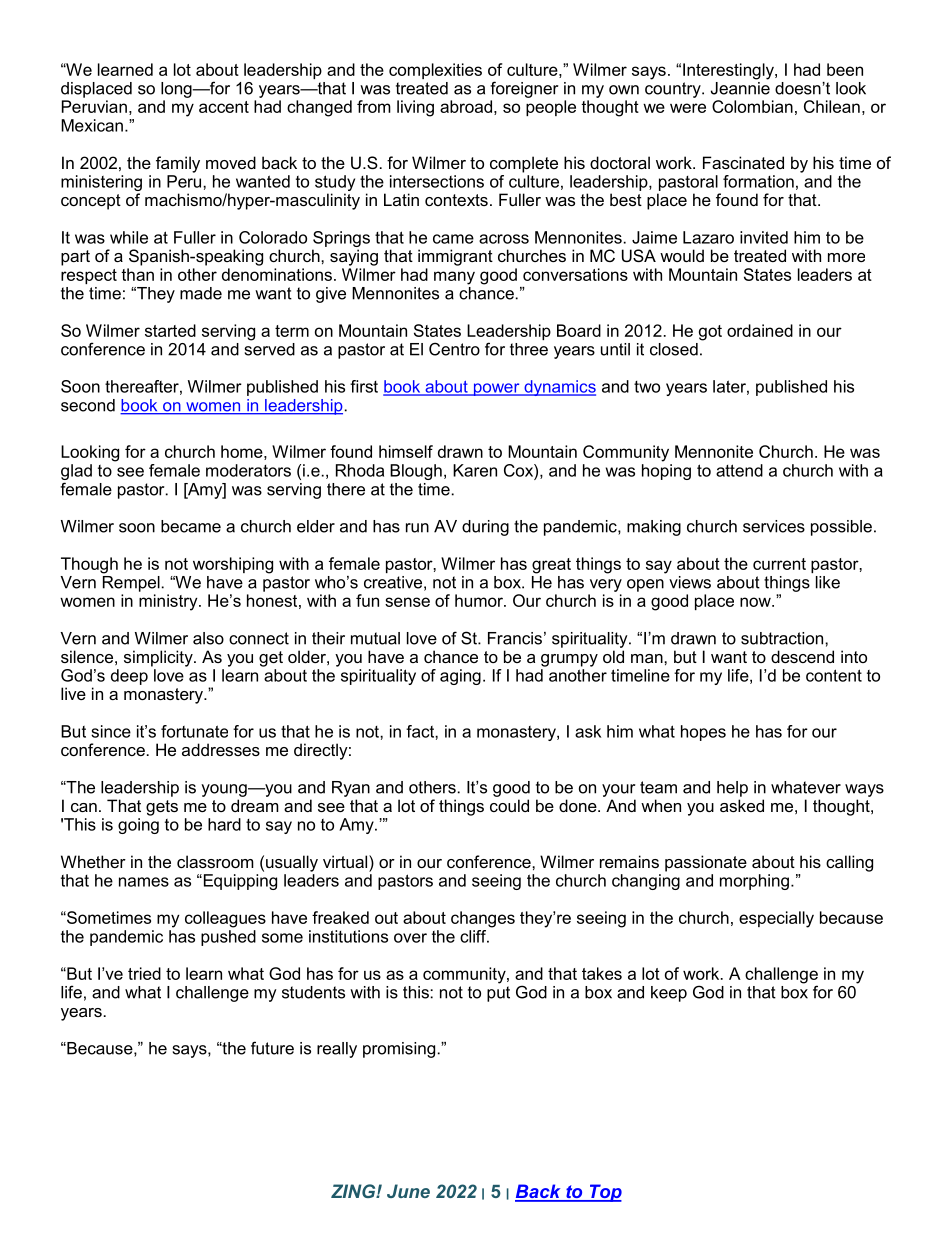  What do you see at coordinates (752, 106) in the document?
I see `Colombian` at bounding box center [752, 106].
